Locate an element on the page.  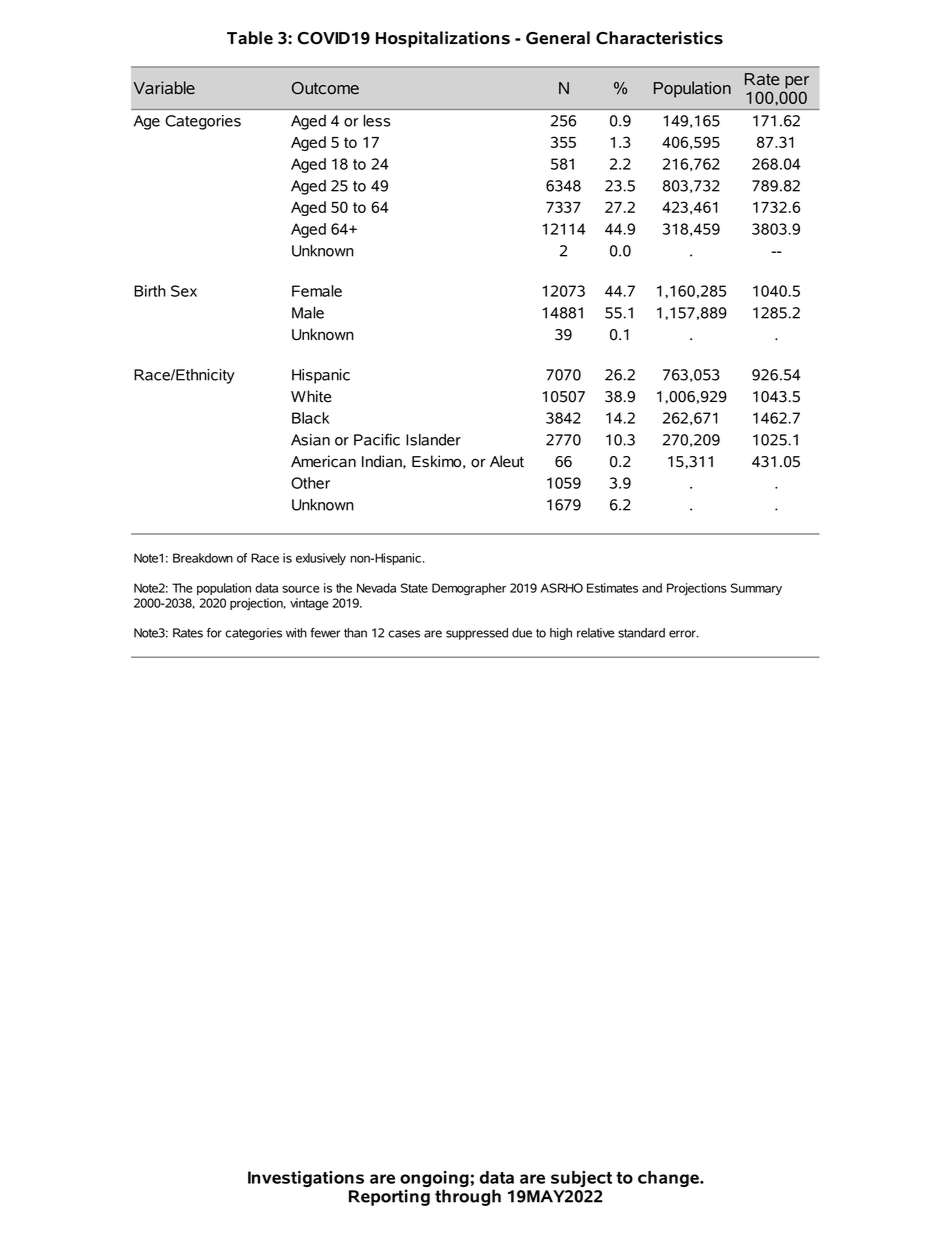
Sex is located at coordinates (184, 291).
